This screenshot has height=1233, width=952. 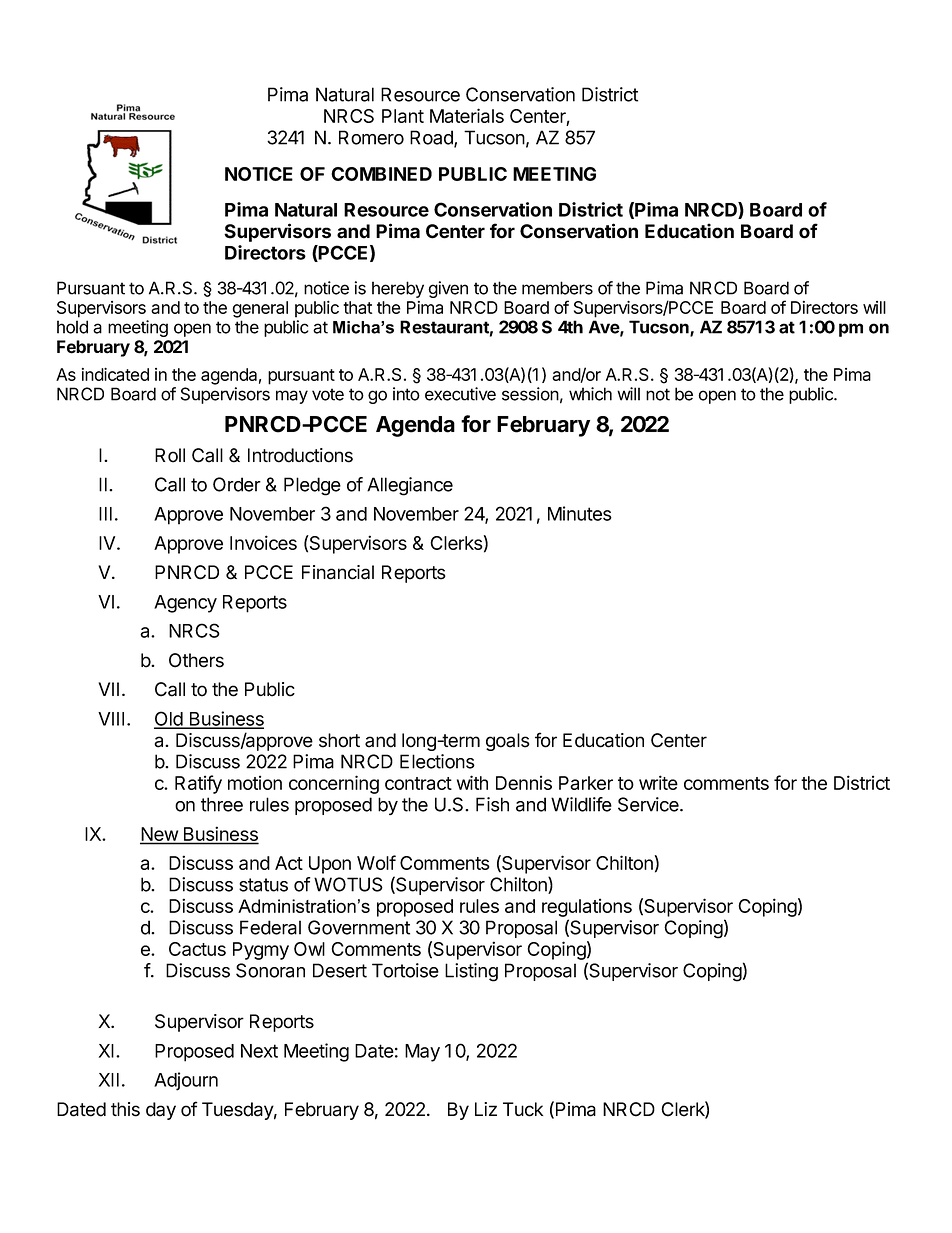 I want to click on Next, so click(x=259, y=1051).
